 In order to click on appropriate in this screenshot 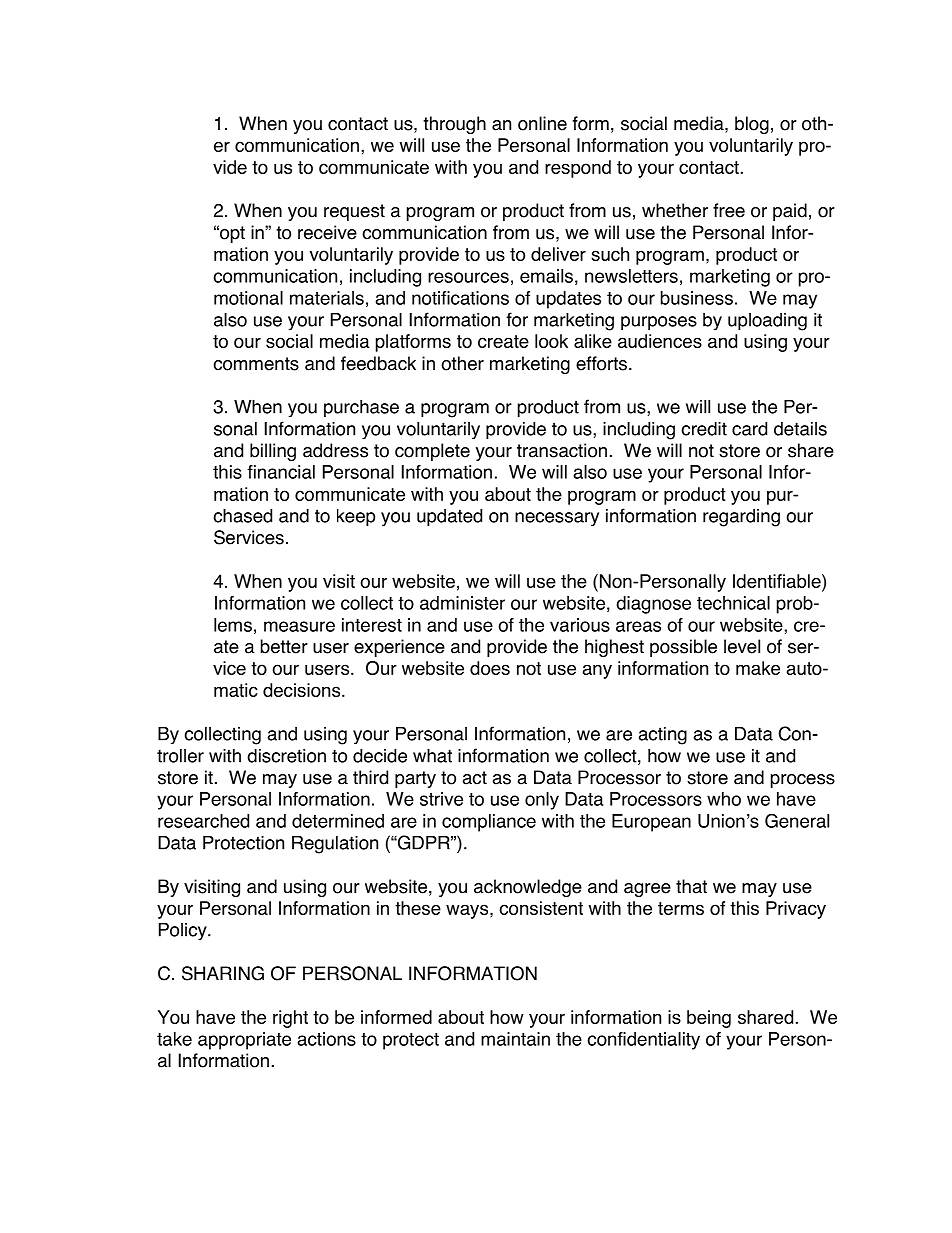, I will do `click(244, 1041)`.
